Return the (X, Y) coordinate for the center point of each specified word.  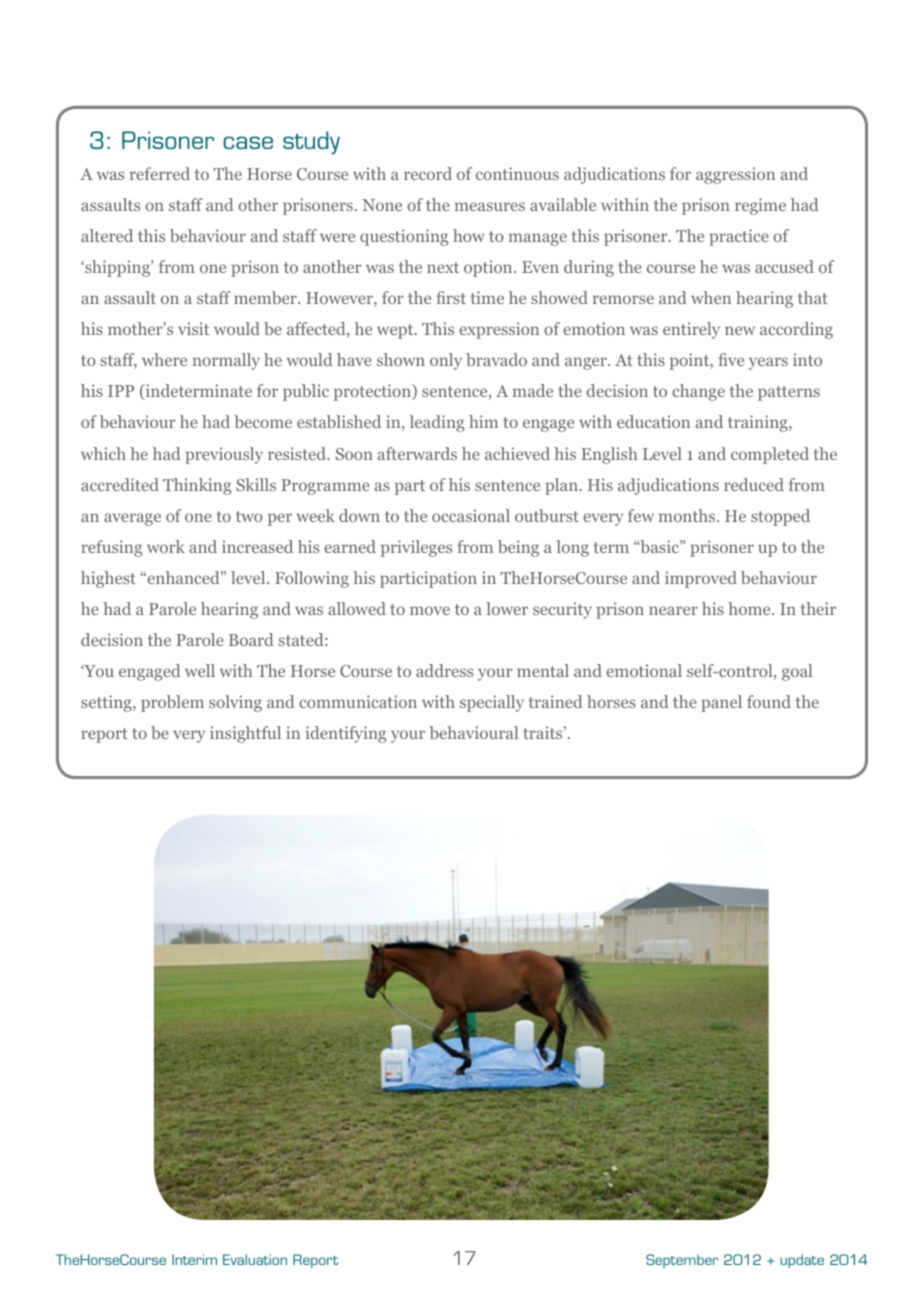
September (682, 1261)
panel (721, 703)
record (428, 173)
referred (160, 173)
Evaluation (255, 1259)
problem (172, 703)
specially (492, 703)
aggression (735, 175)
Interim (194, 1259)
